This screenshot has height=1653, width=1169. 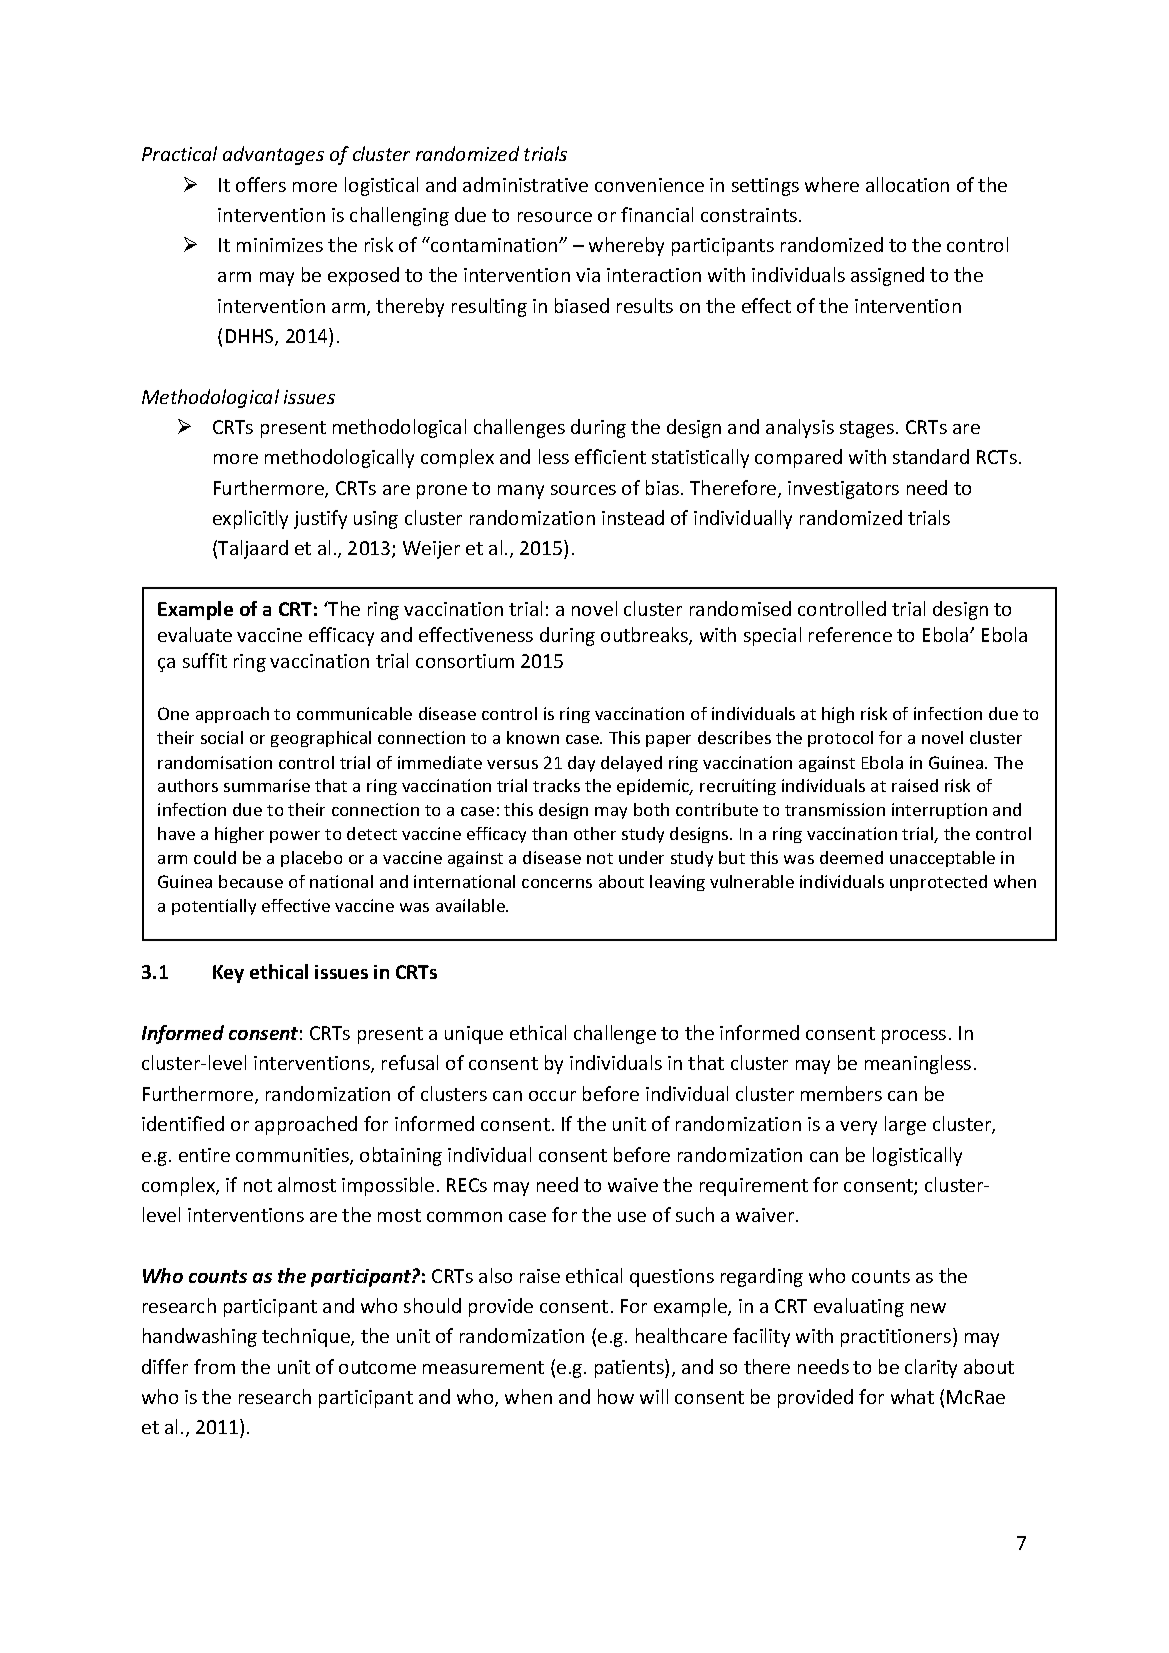 I want to click on administrative, so click(x=525, y=184).
